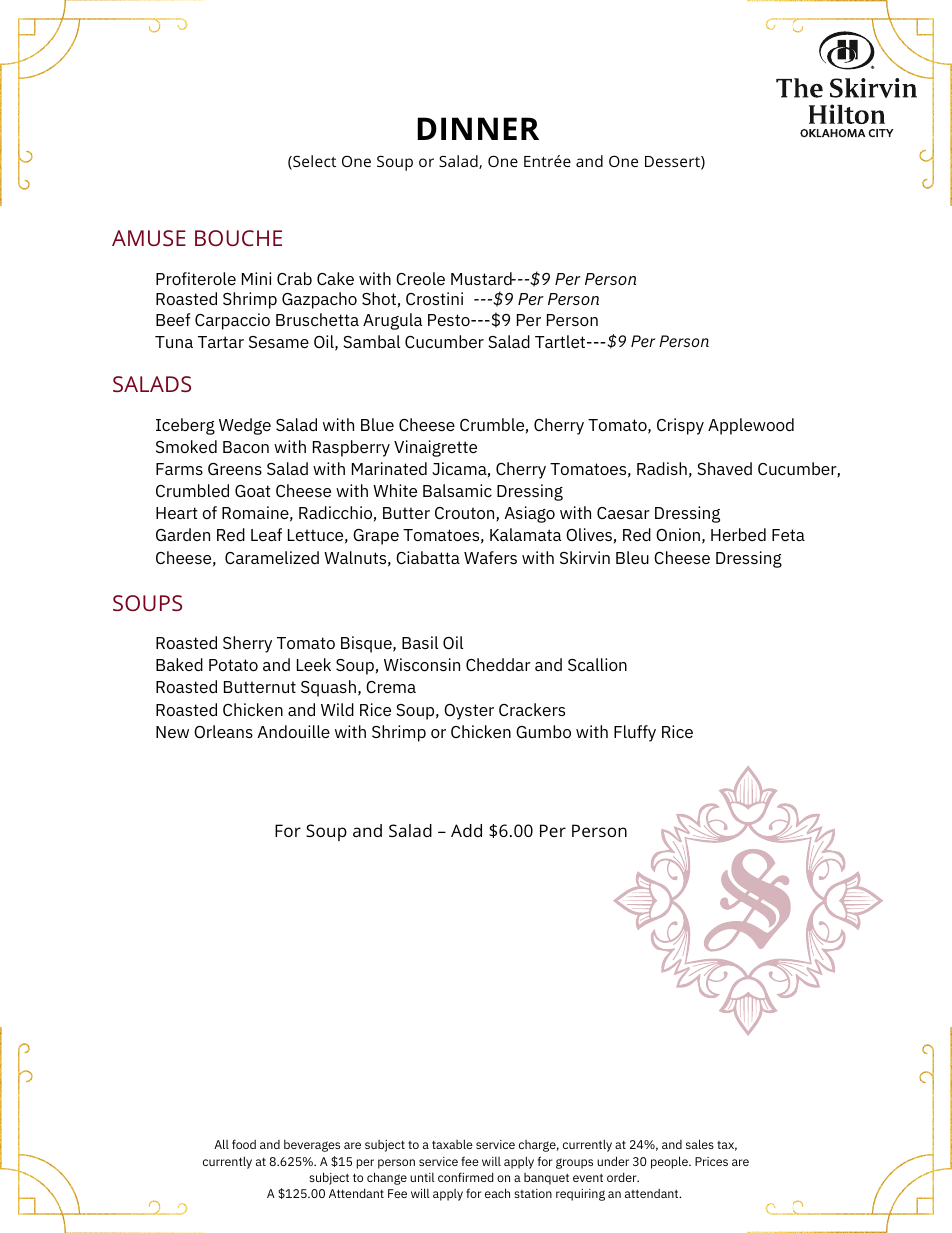 Image resolution: width=952 pixels, height=1233 pixels. What do you see at coordinates (680, 426) in the image?
I see `Crispy` at bounding box center [680, 426].
